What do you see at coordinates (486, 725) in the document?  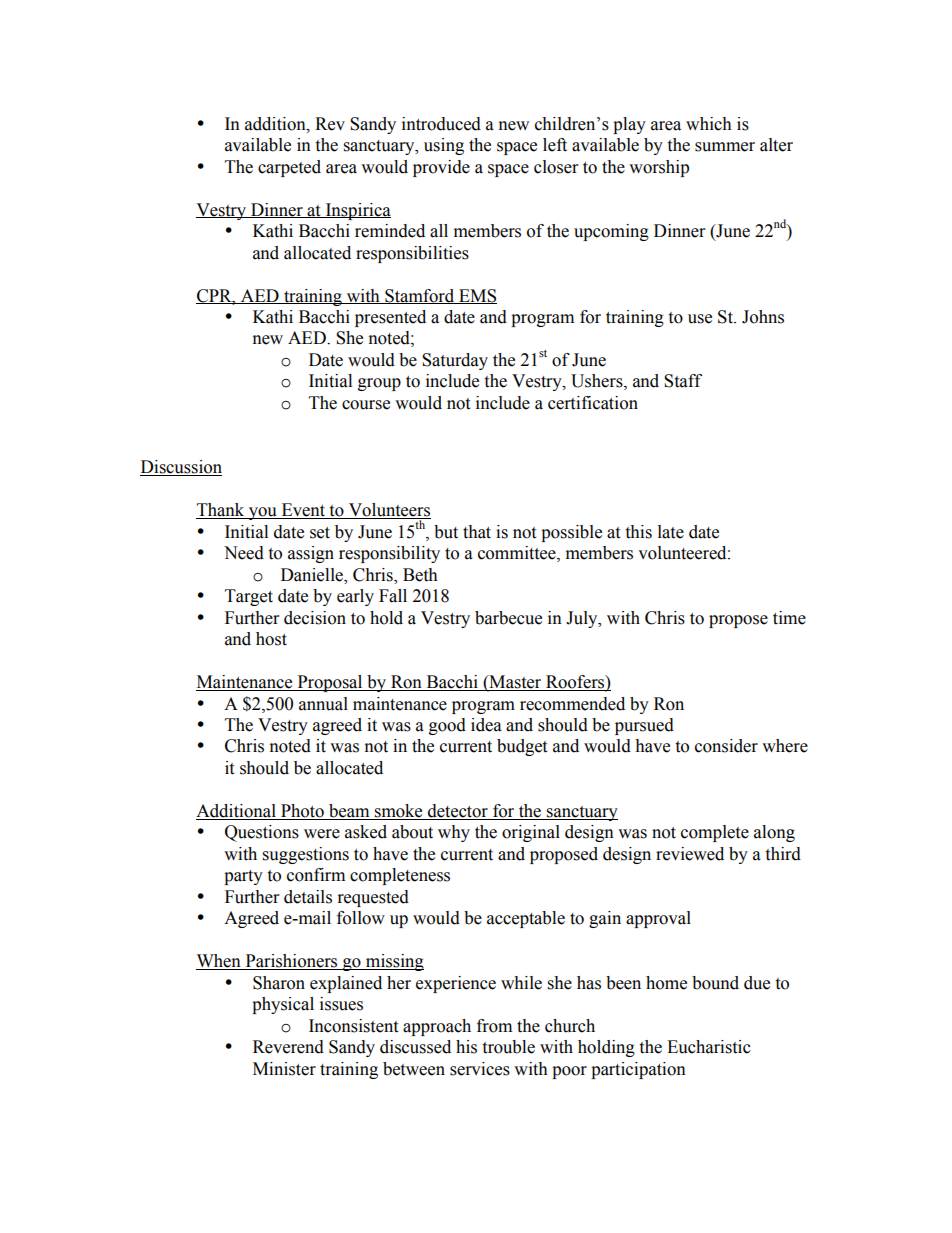 I see `idea` at bounding box center [486, 725].
